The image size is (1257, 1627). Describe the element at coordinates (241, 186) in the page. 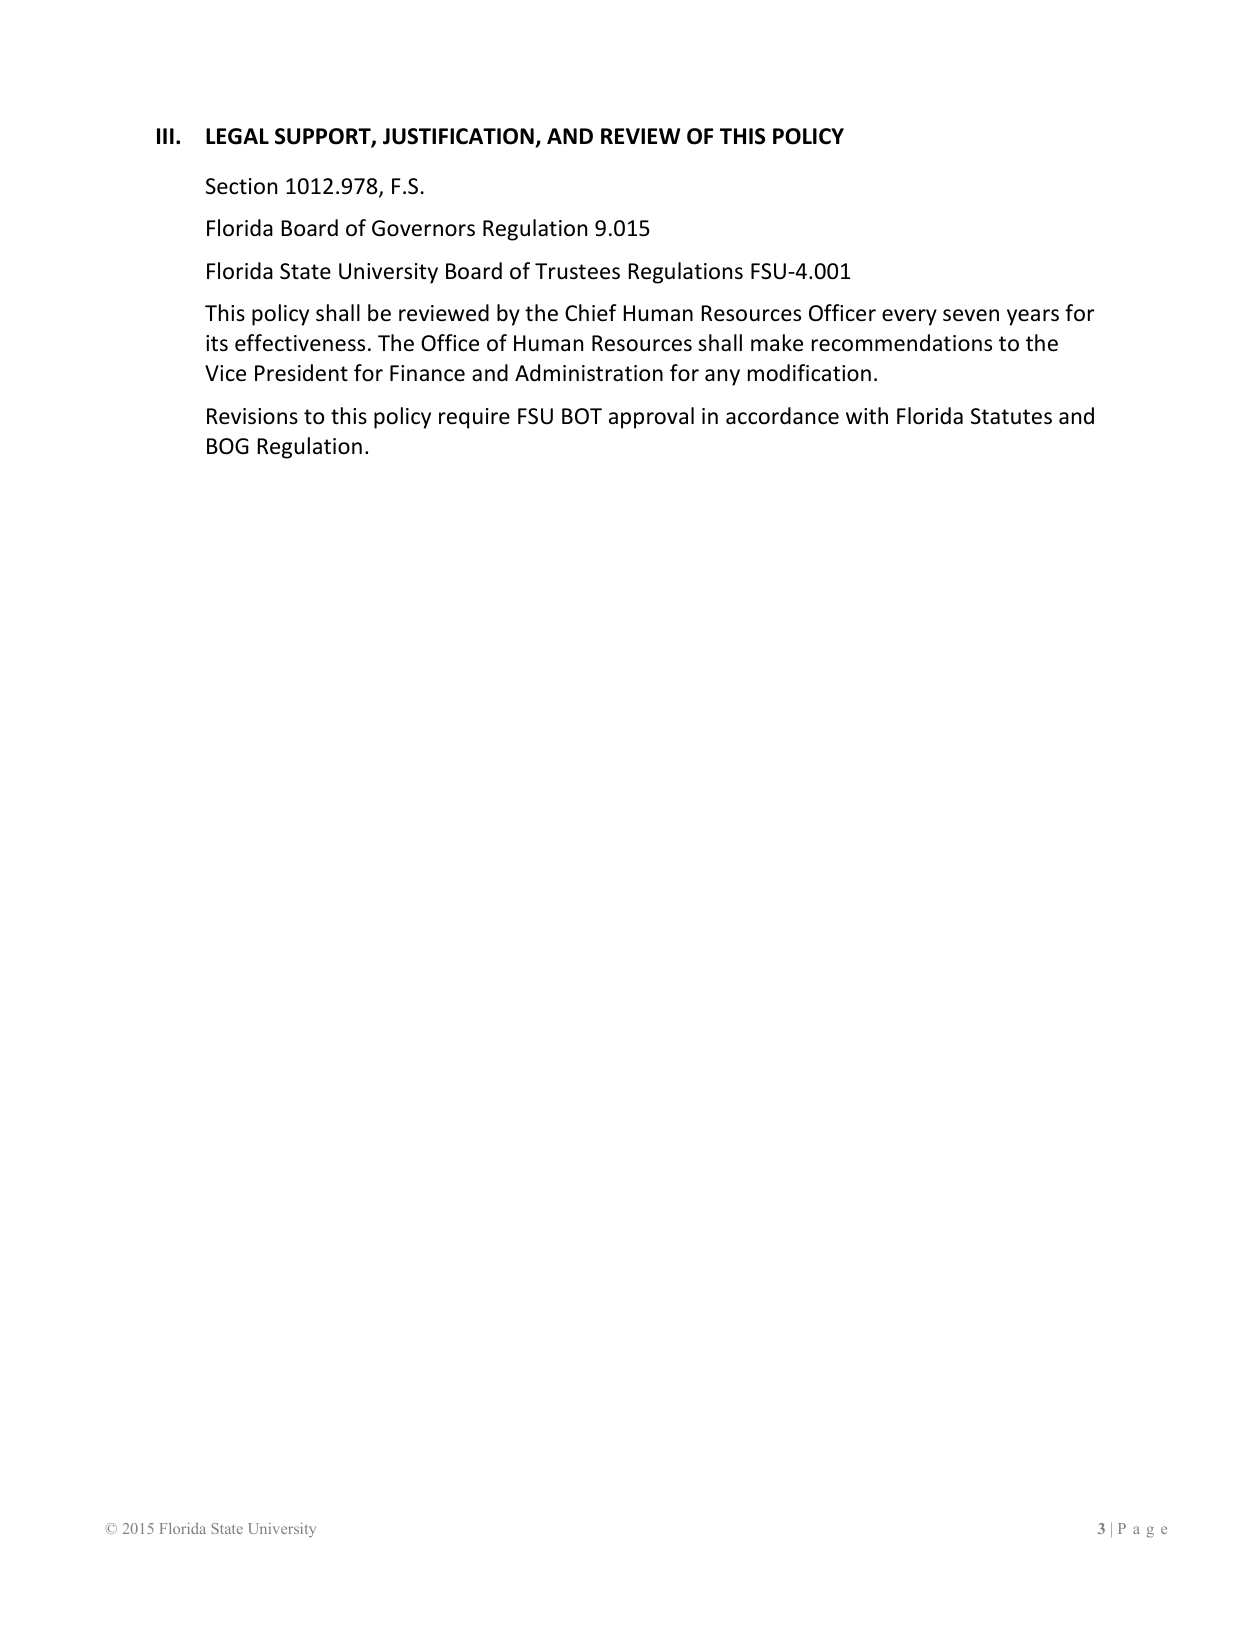

I see `Section` at that location.
